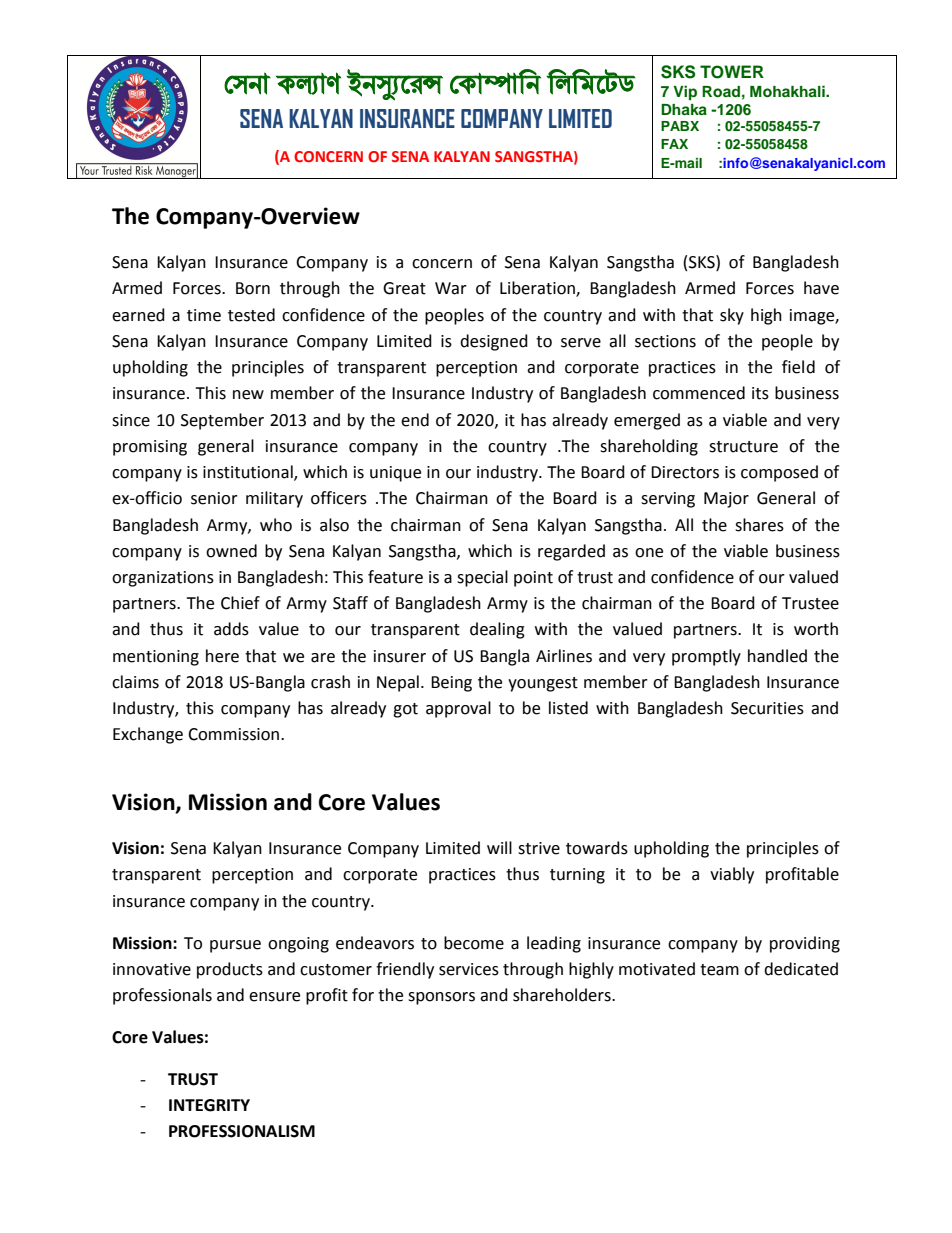  What do you see at coordinates (494, 342) in the screenshot?
I see `designed` at bounding box center [494, 342].
